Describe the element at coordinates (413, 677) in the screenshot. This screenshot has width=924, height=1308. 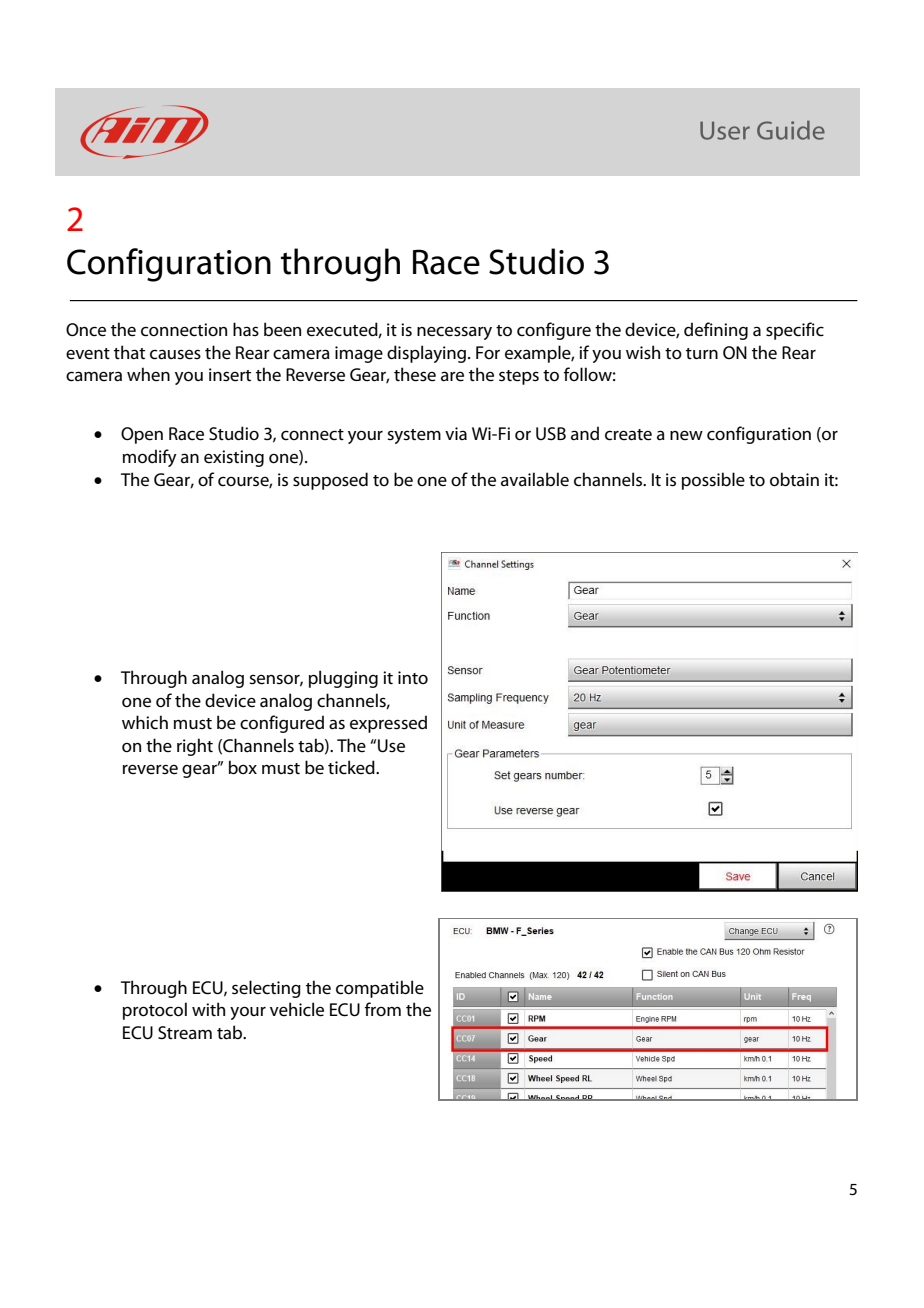
I see `into` at that location.
